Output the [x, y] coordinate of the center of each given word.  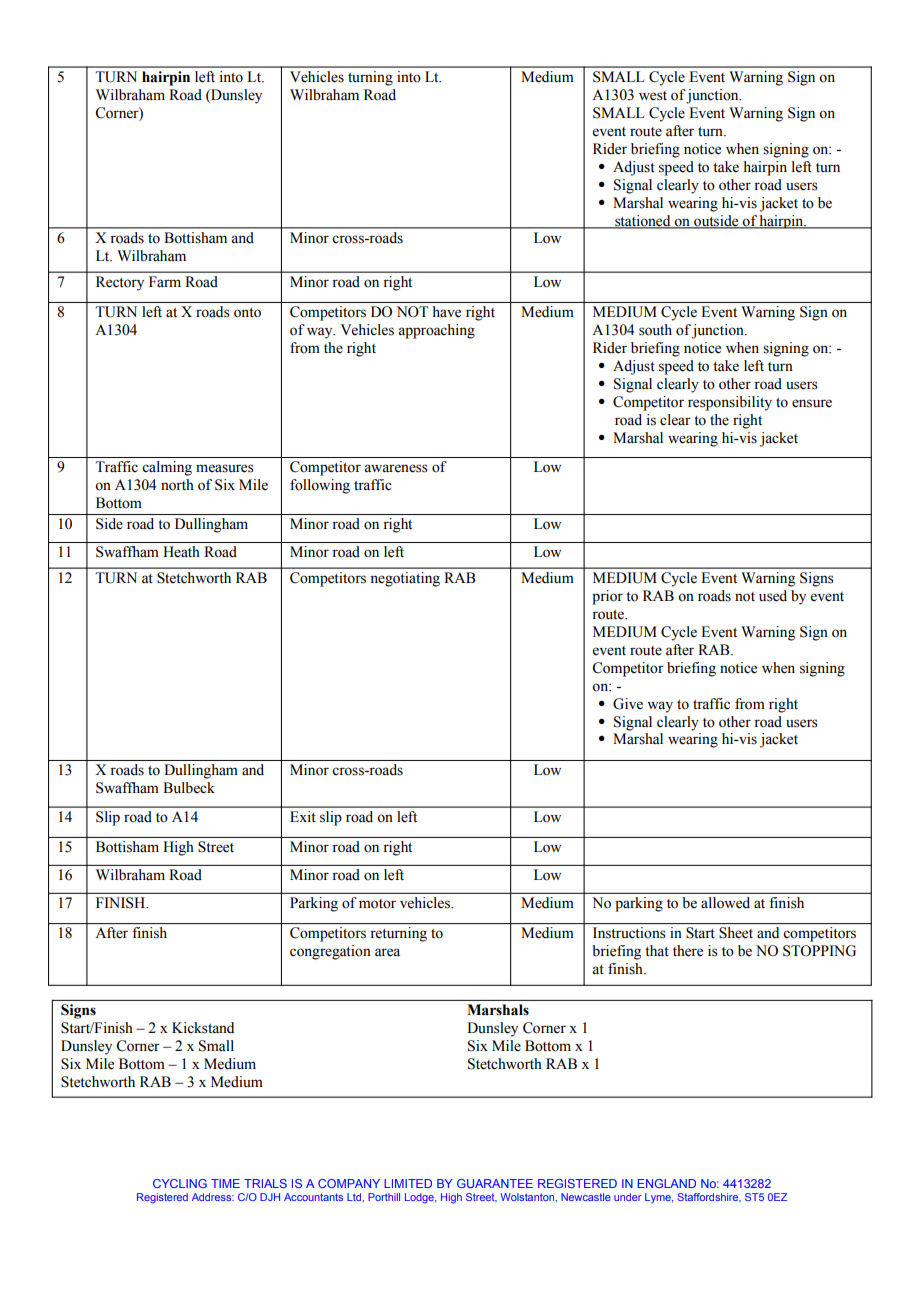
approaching [436, 331]
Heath [181, 552]
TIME [225, 1183]
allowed [725, 903]
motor [377, 904]
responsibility [730, 403]
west [653, 96]
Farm [165, 281]
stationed [643, 221]
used [773, 596]
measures [225, 468]
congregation [330, 952]
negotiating [405, 579]
